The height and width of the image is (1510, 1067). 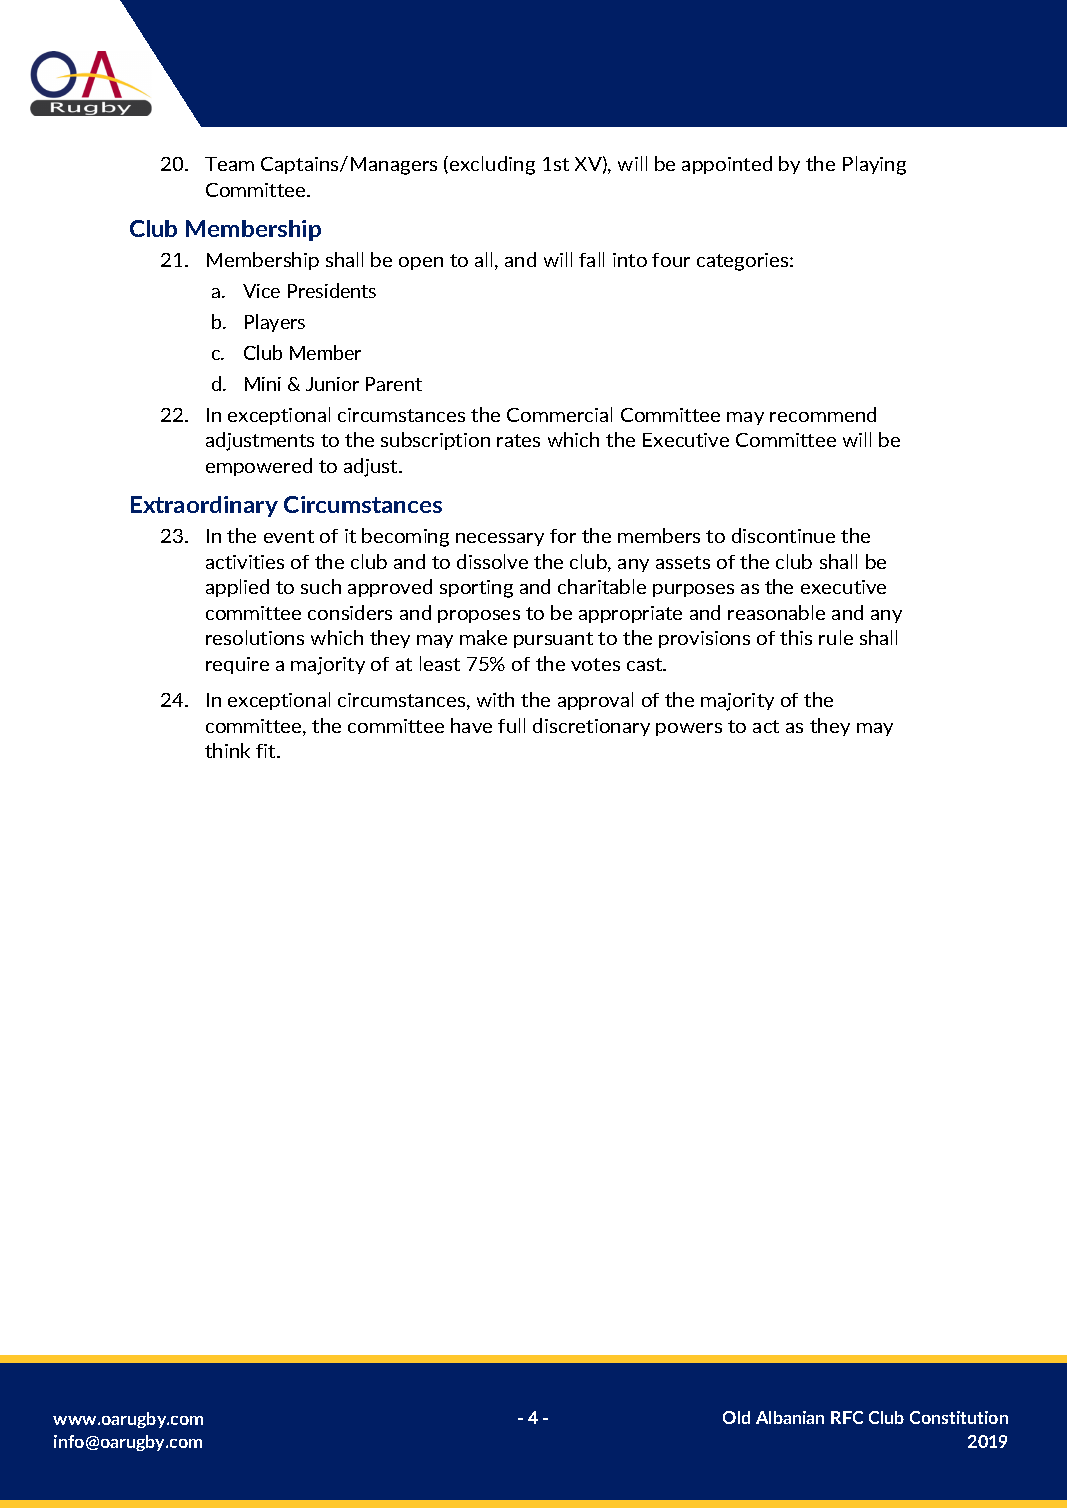 I want to click on rule, so click(x=836, y=637).
